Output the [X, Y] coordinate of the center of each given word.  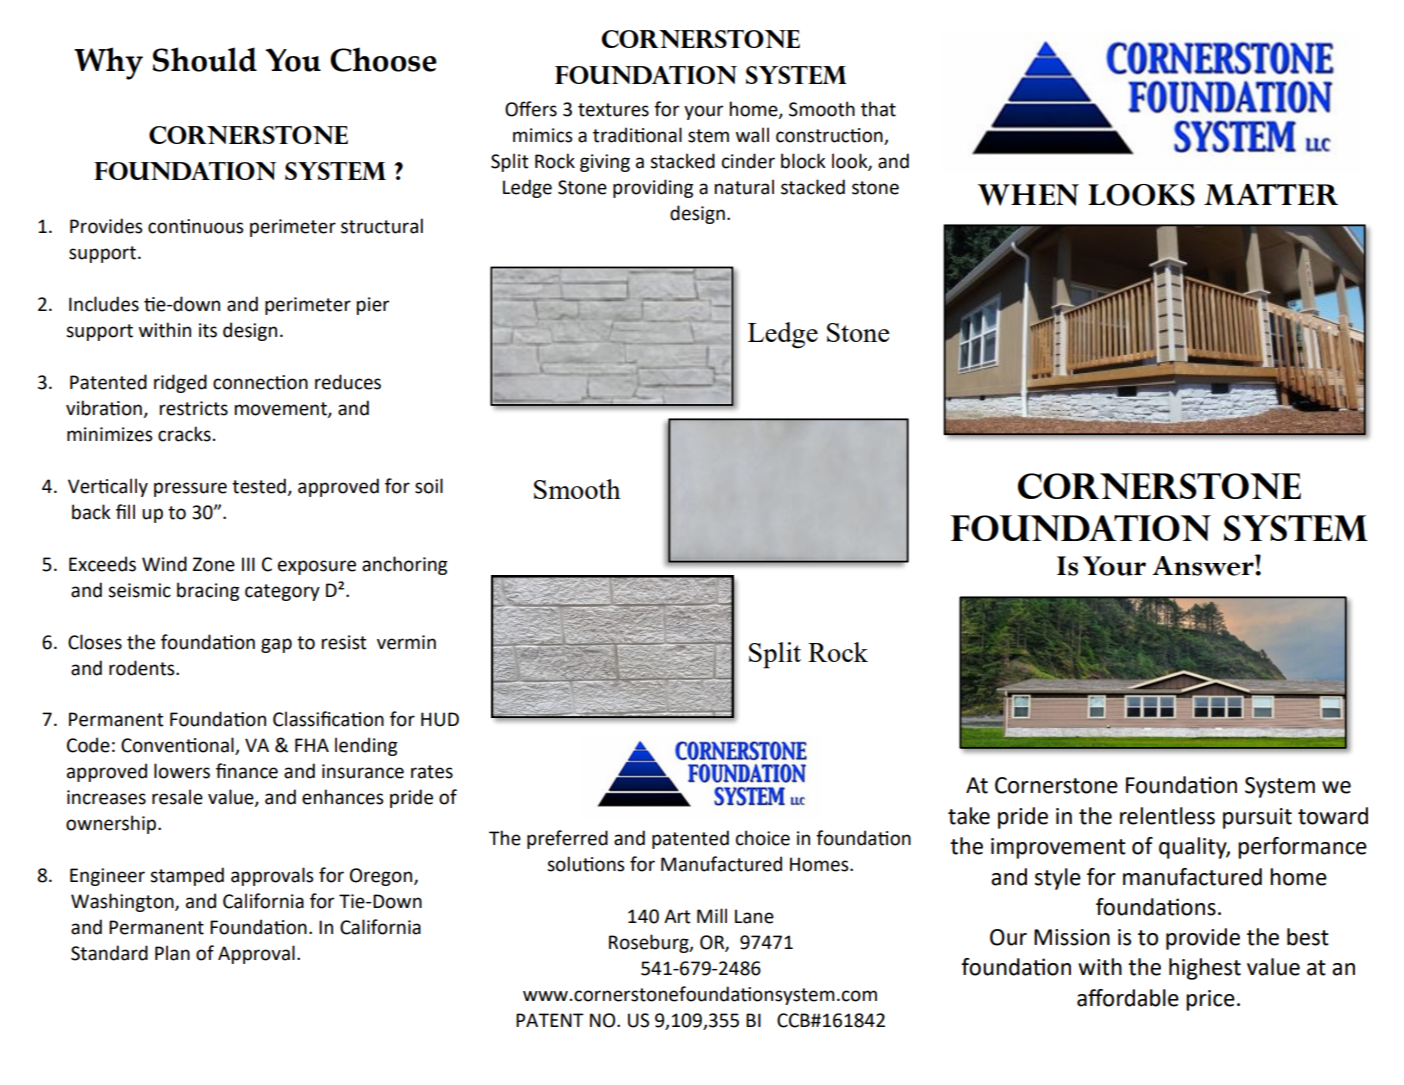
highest [1205, 969]
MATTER [1271, 194]
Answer [1204, 565]
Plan [172, 953]
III [248, 564]
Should [205, 59]
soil [429, 486]
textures [613, 110]
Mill [712, 915]
